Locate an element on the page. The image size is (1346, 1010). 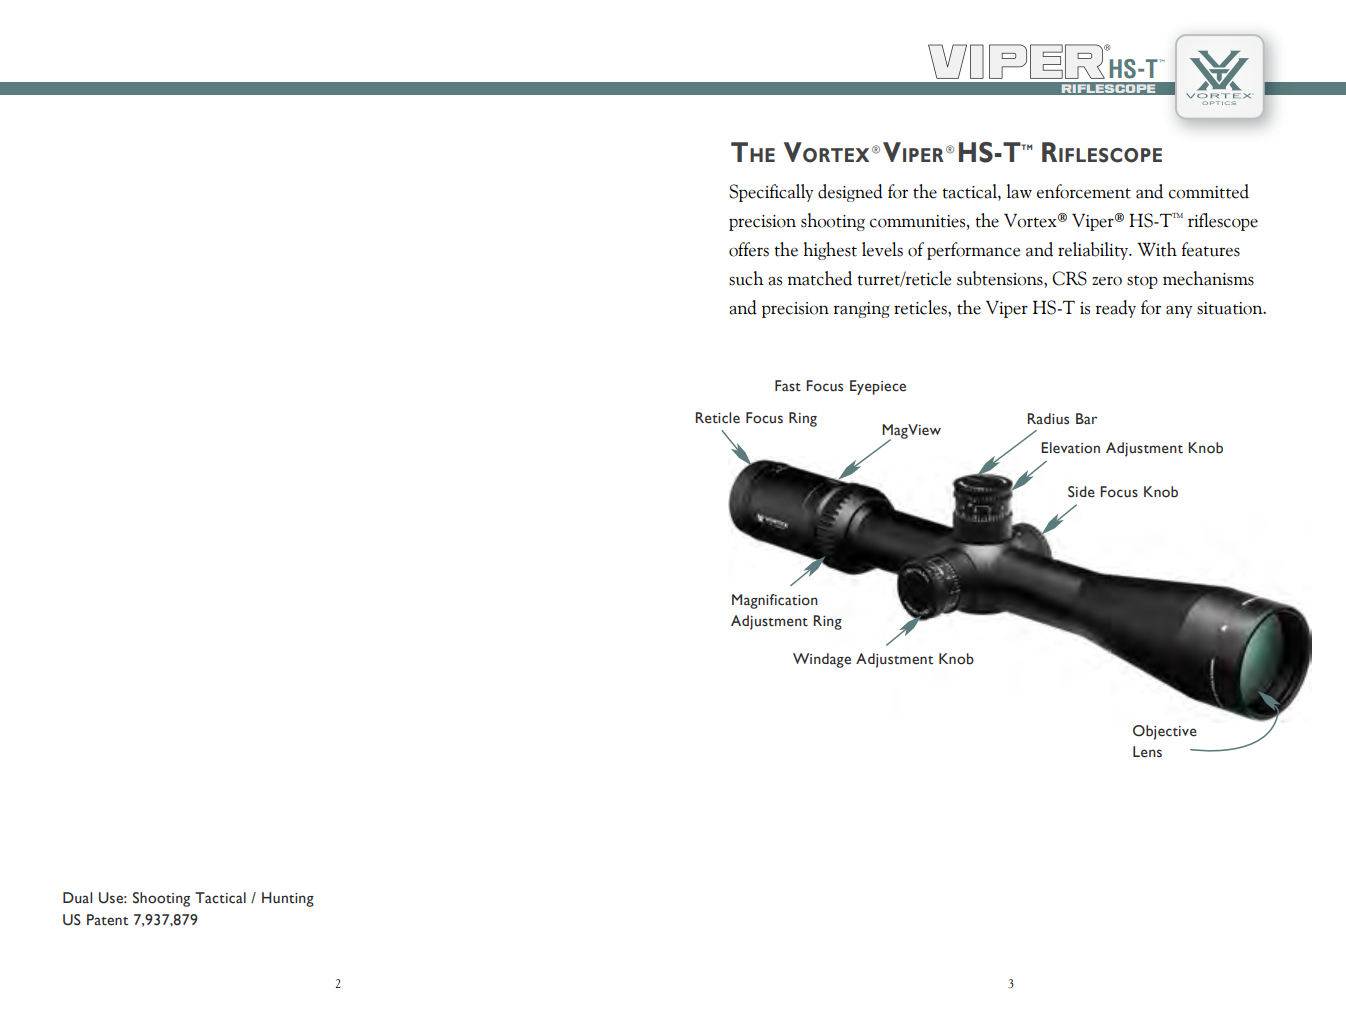
Hunting is located at coordinates (288, 899).
